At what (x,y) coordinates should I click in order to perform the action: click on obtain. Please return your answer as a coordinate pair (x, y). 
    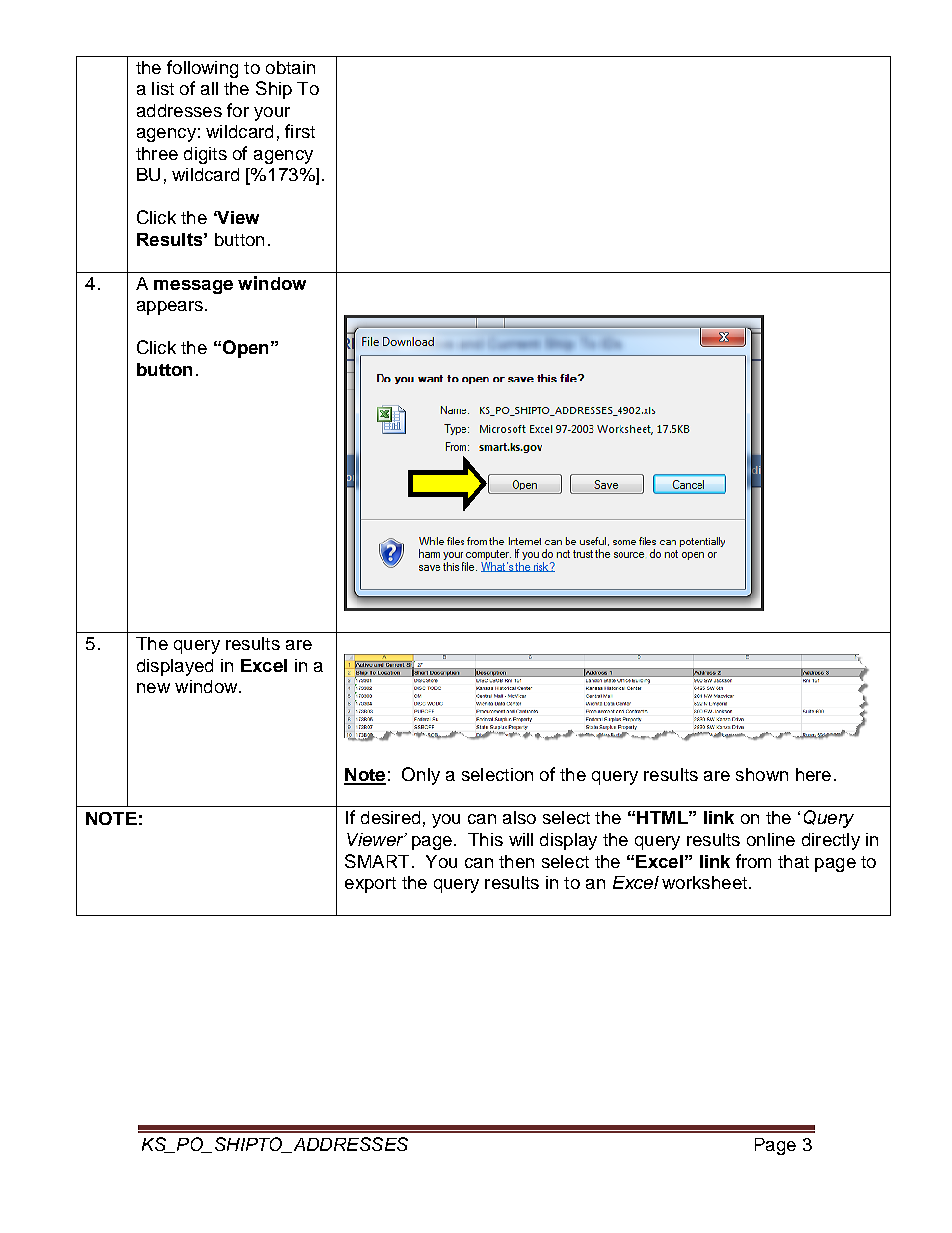
    Looking at the image, I should click on (290, 67).
